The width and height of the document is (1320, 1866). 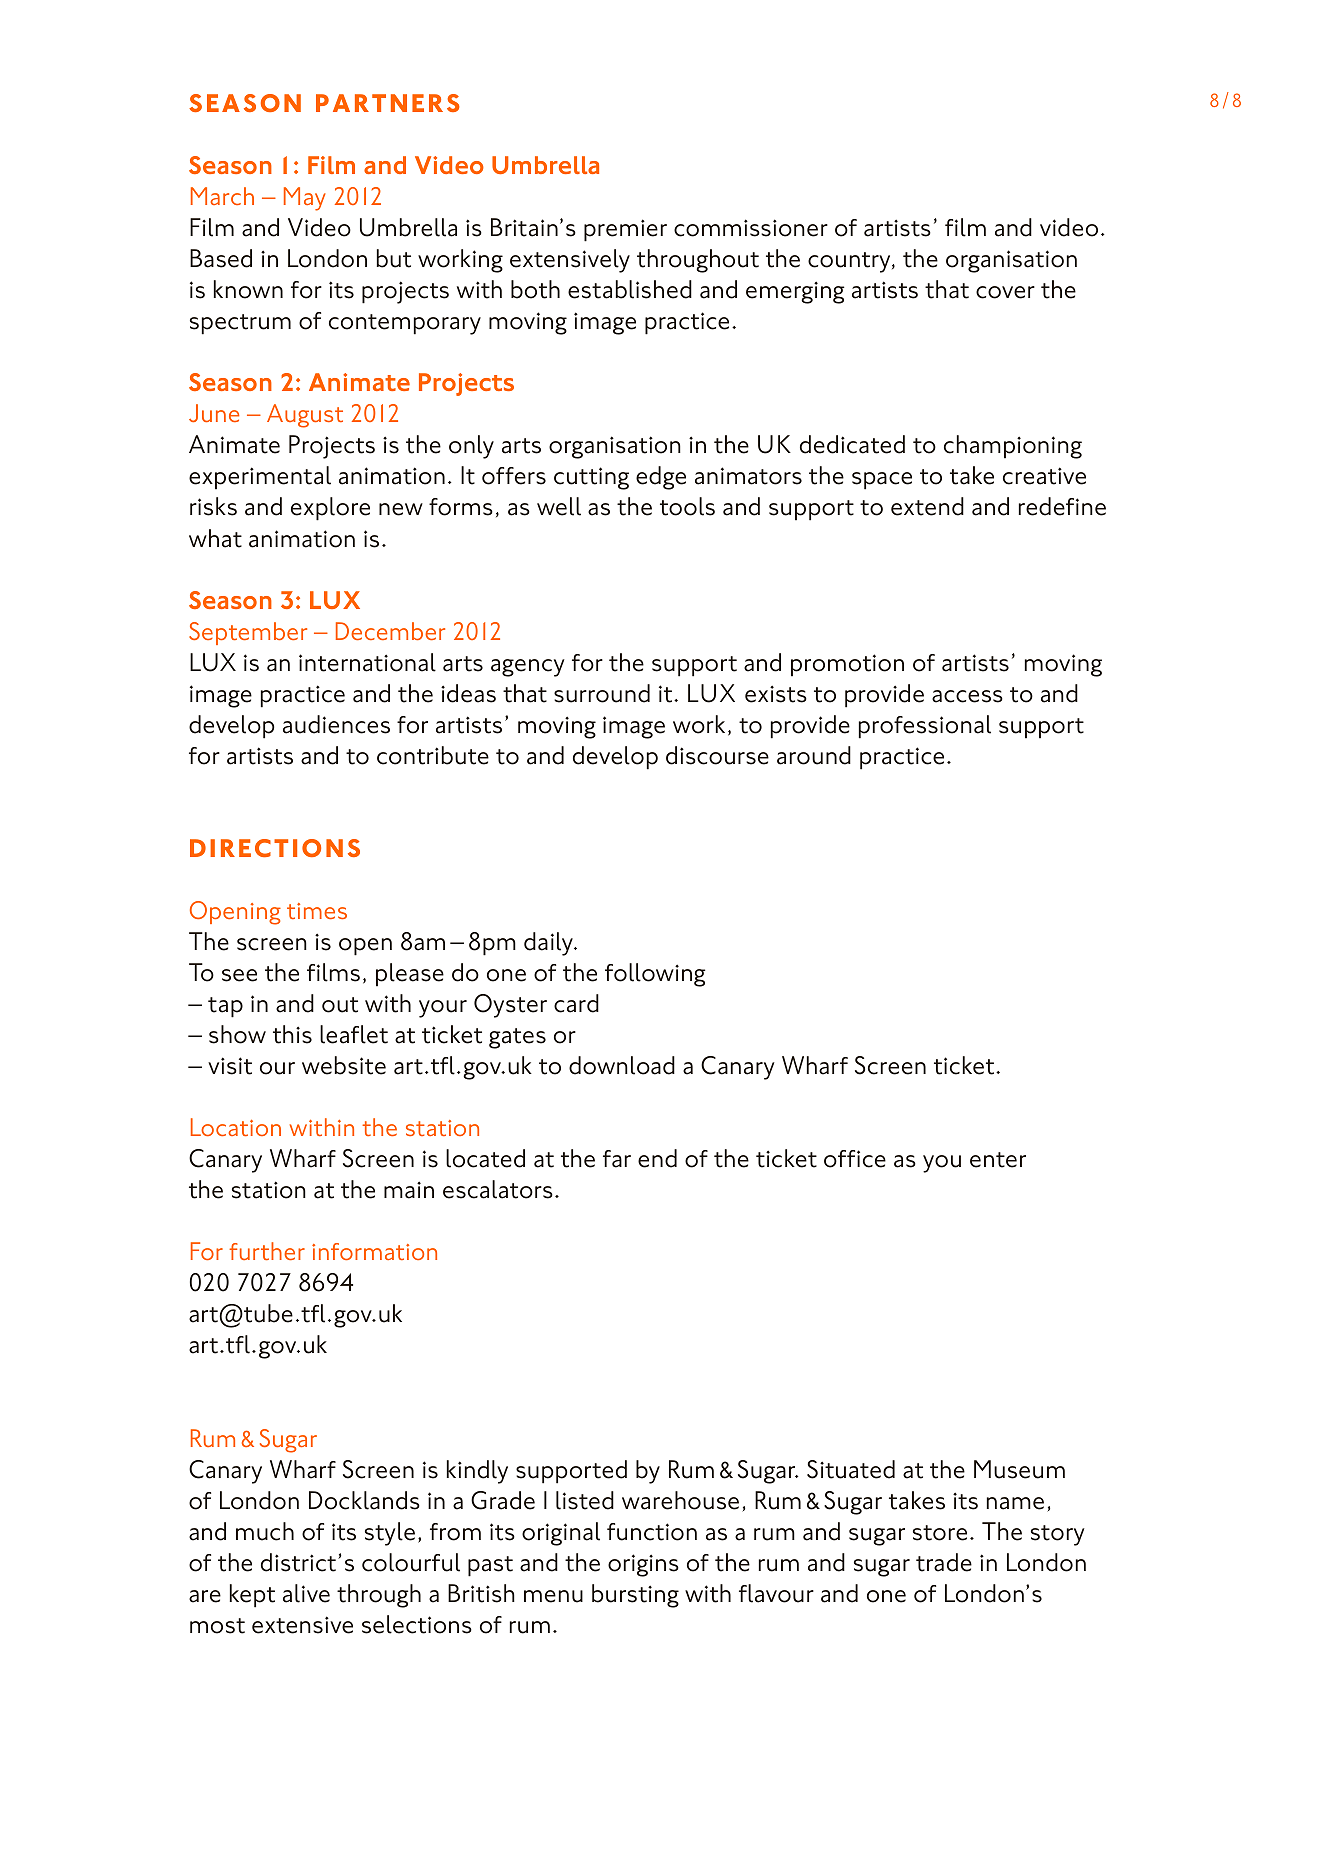 I want to click on May, so click(x=305, y=199).
